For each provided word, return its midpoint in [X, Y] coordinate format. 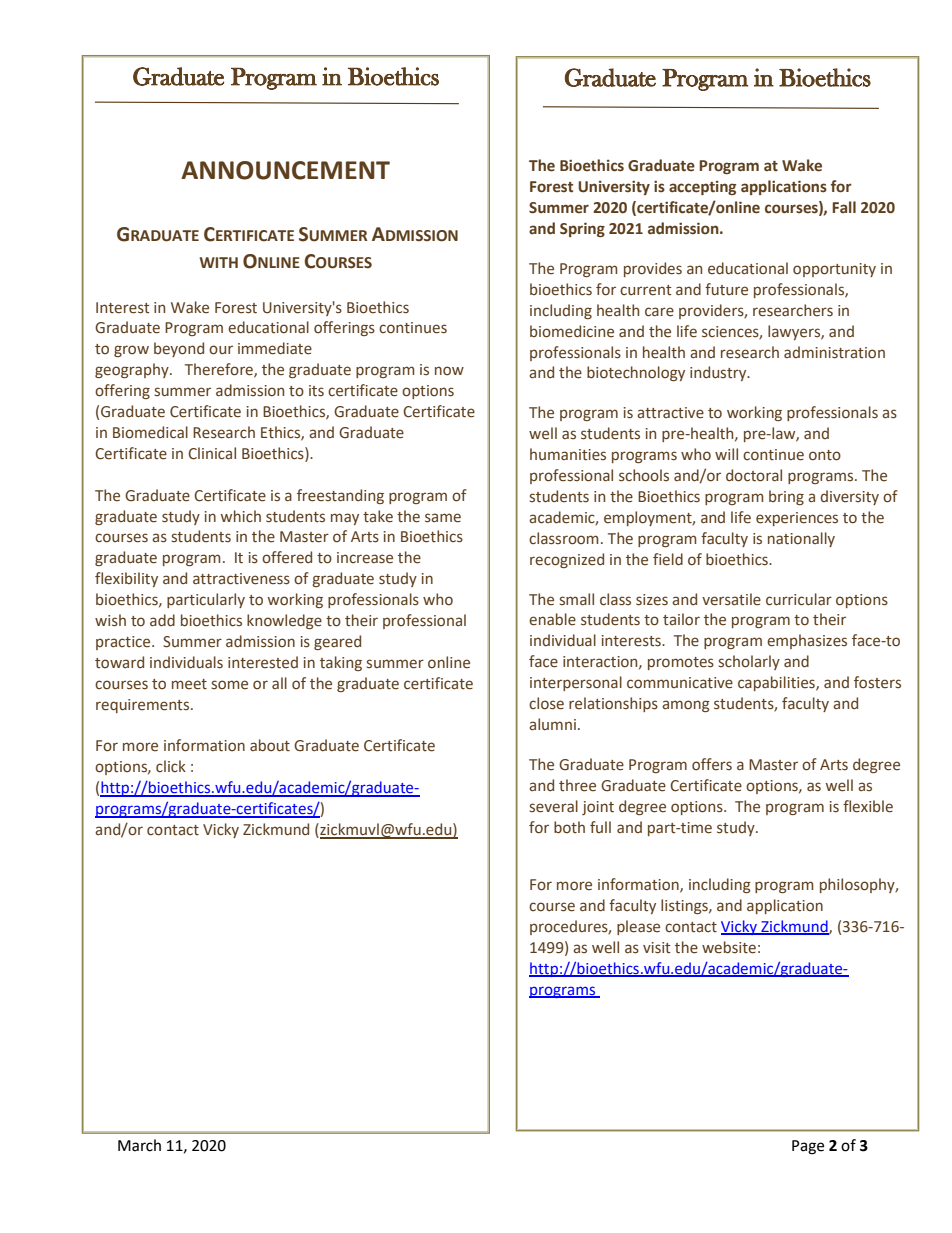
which [241, 516]
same [443, 518]
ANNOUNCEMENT [285, 170]
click [171, 766]
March [139, 1145]
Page [808, 1147]
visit [657, 948]
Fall [844, 207]
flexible [868, 806]
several [554, 806]
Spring [582, 229]
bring [786, 497]
